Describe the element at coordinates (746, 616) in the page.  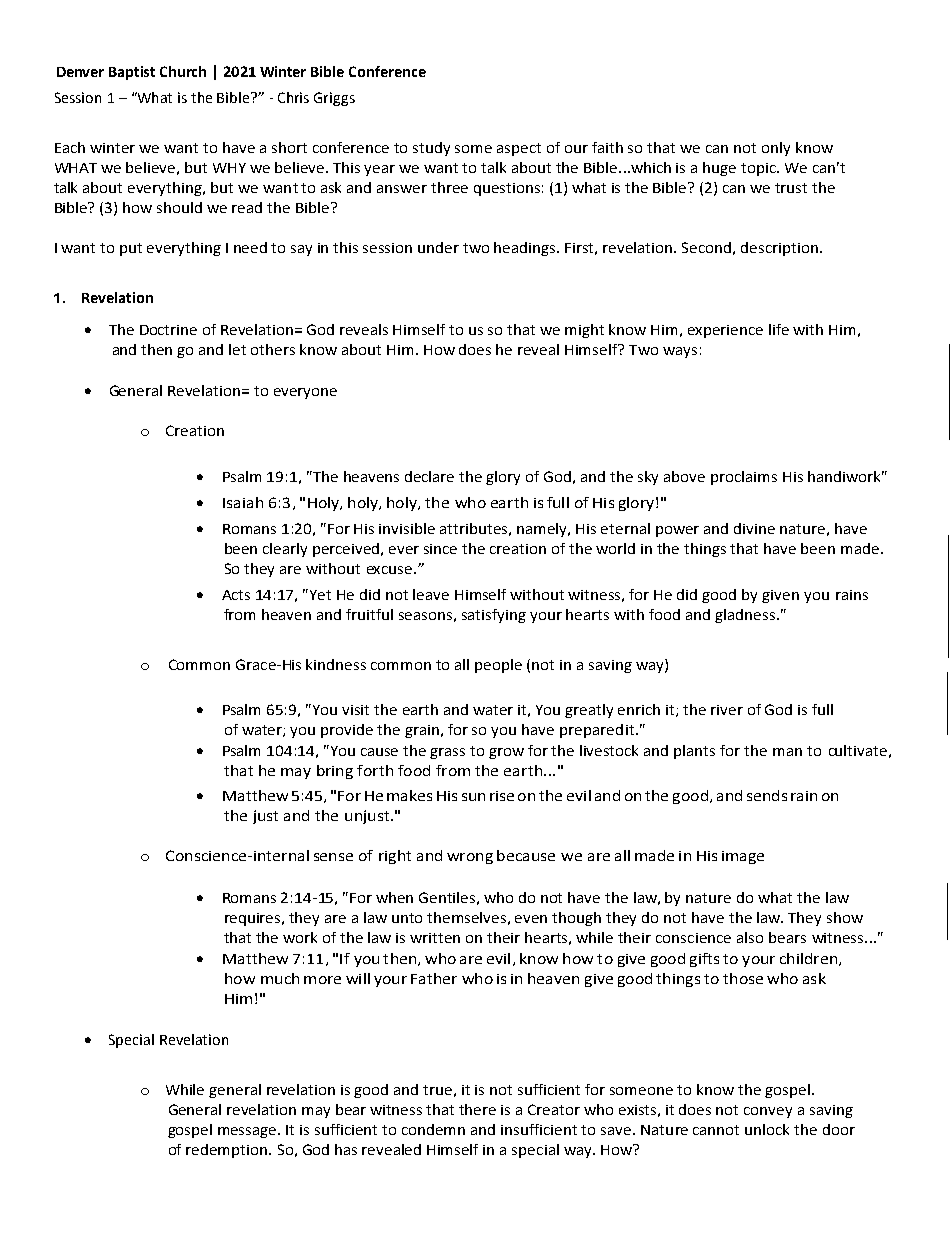
I see `gladness` at that location.
